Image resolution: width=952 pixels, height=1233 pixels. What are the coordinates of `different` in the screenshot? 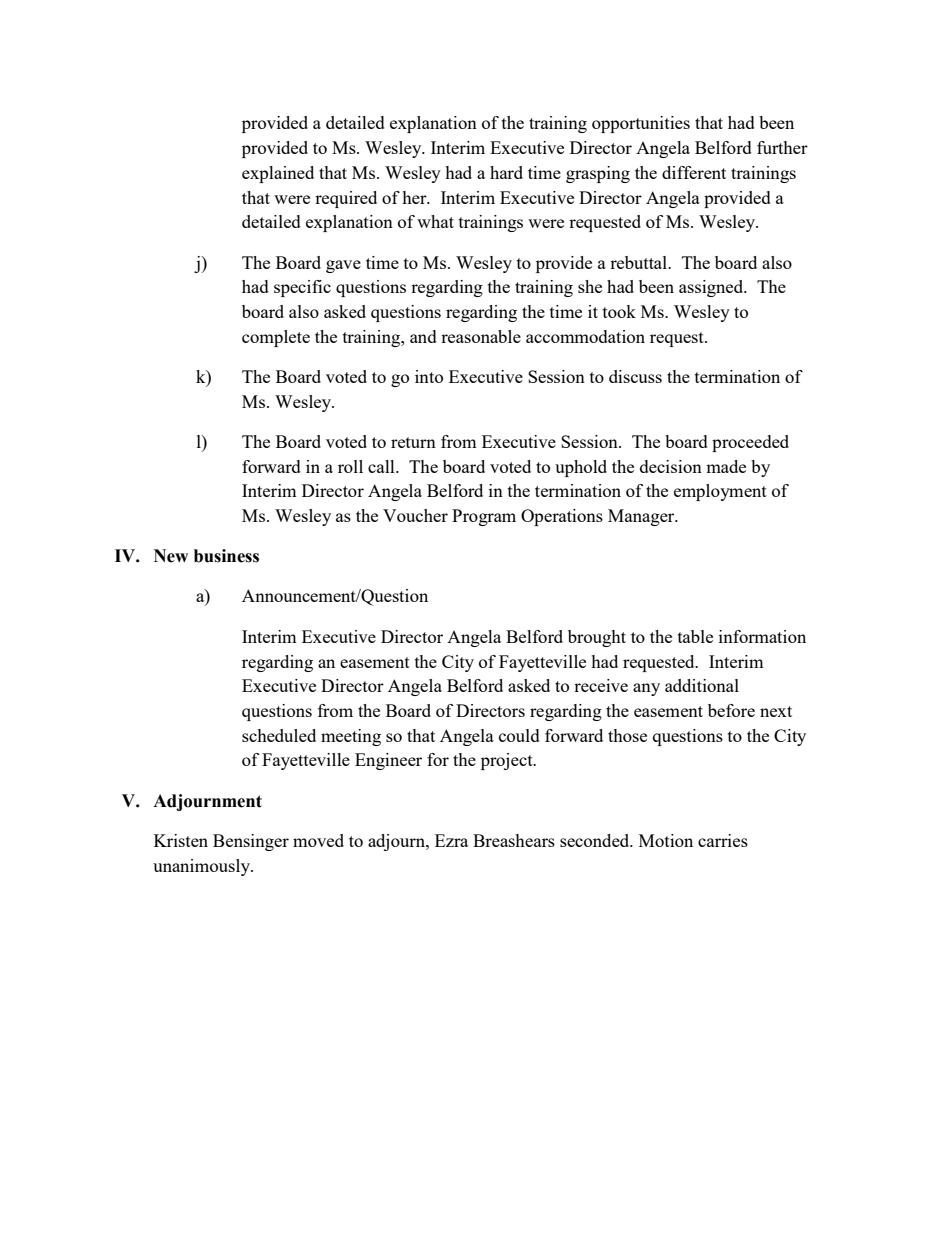 It's located at (694, 172).
